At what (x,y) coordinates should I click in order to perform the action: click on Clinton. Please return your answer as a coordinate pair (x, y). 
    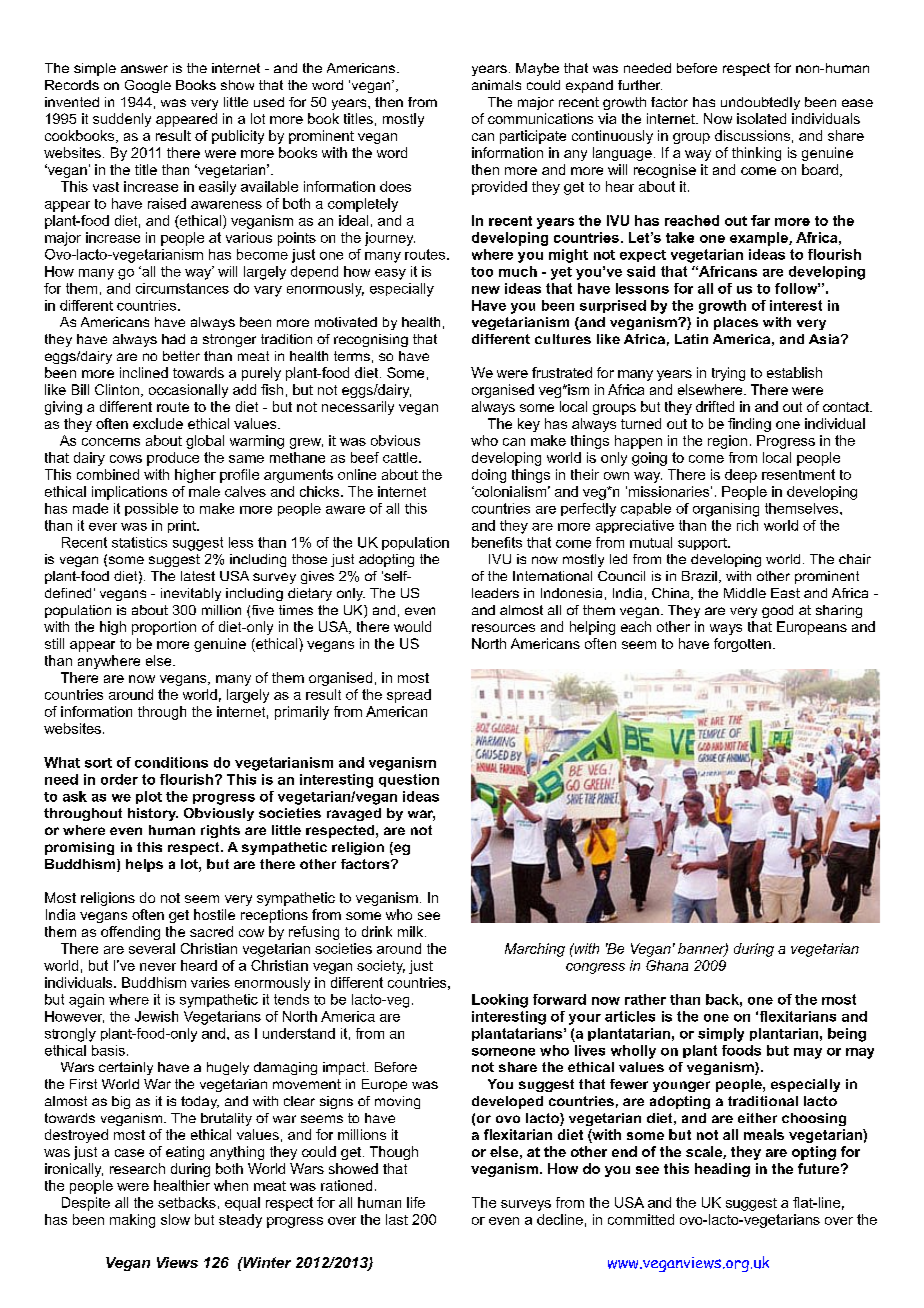
    Looking at the image, I should click on (117, 389).
